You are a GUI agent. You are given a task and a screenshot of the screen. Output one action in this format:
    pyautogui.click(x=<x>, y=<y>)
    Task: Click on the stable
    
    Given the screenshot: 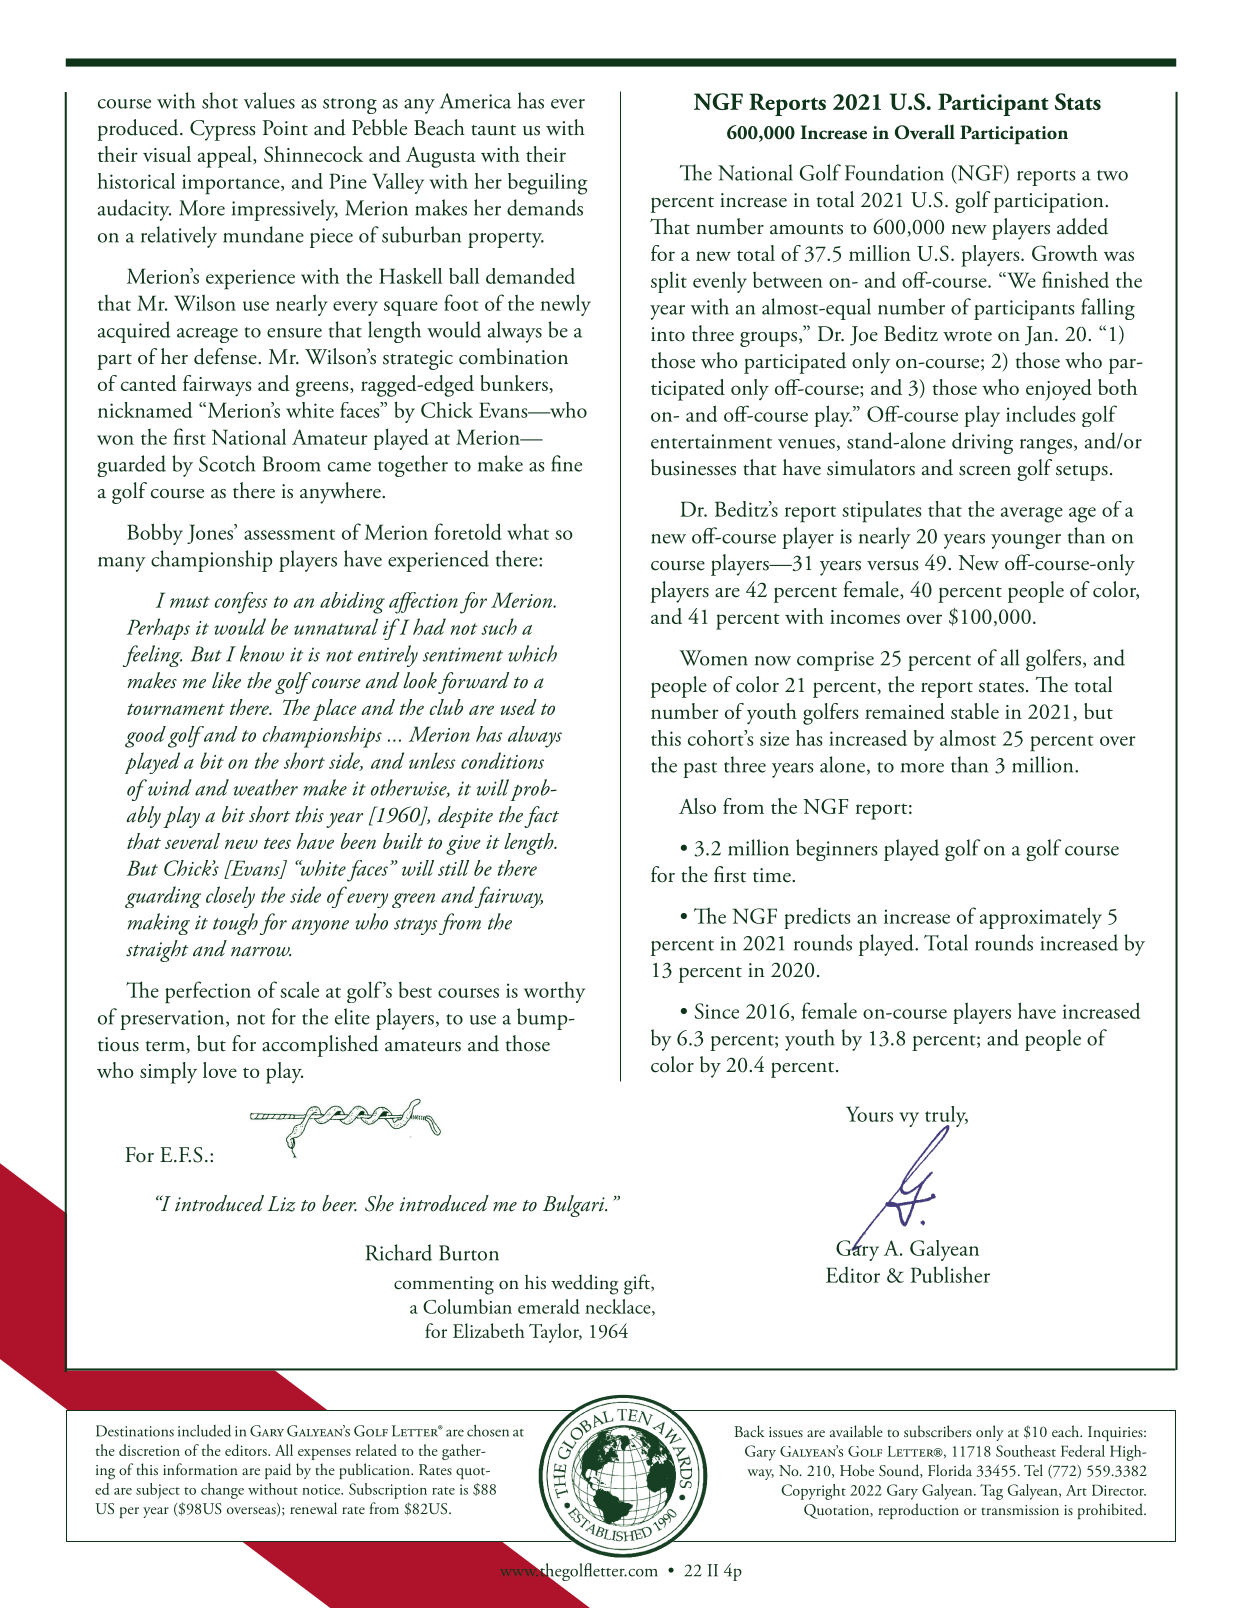 What is the action you would take?
    pyautogui.click(x=975, y=711)
